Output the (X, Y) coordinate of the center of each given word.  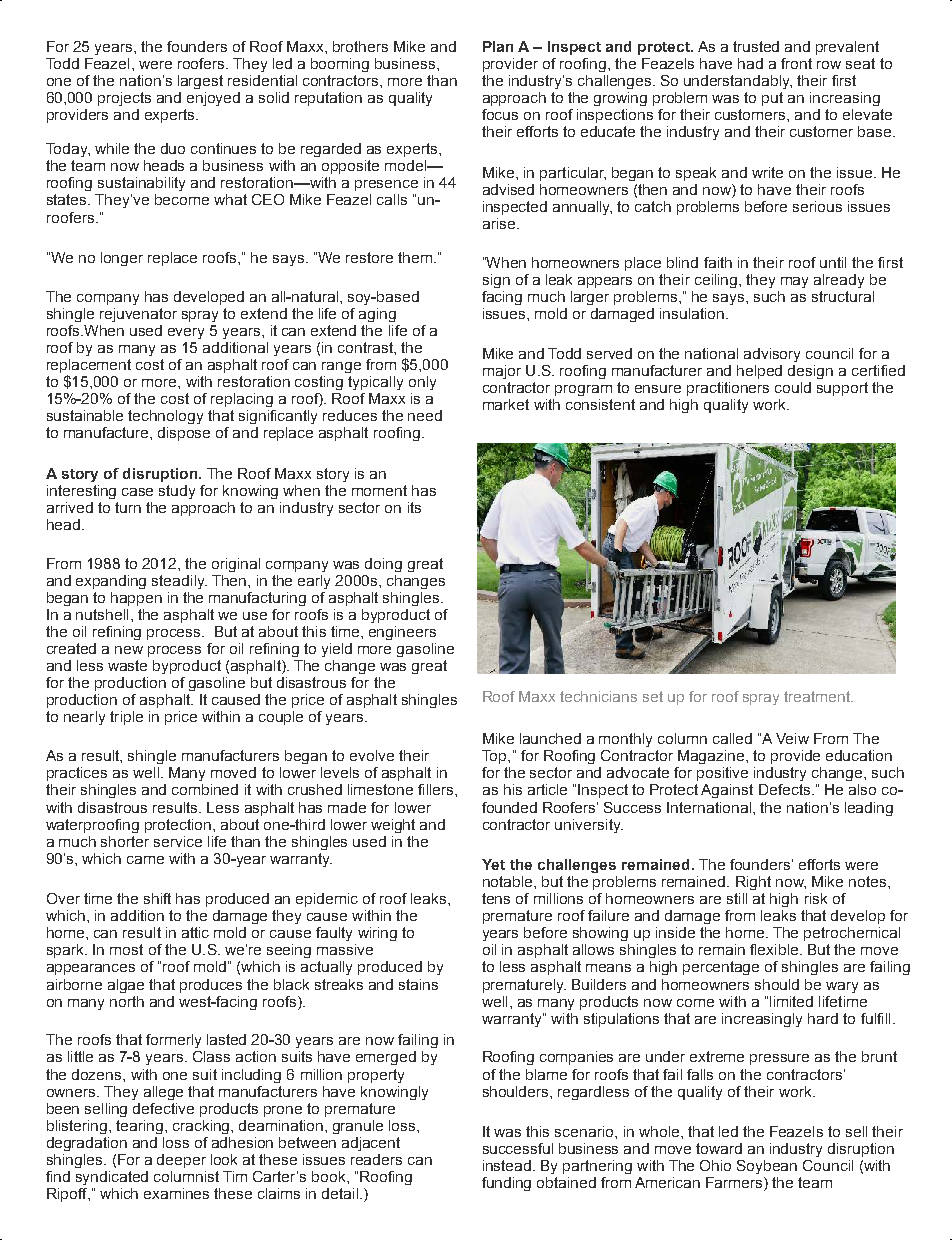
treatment (818, 696)
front (796, 63)
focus (500, 114)
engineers (402, 633)
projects (124, 99)
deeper (181, 1161)
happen (136, 599)
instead (508, 1165)
